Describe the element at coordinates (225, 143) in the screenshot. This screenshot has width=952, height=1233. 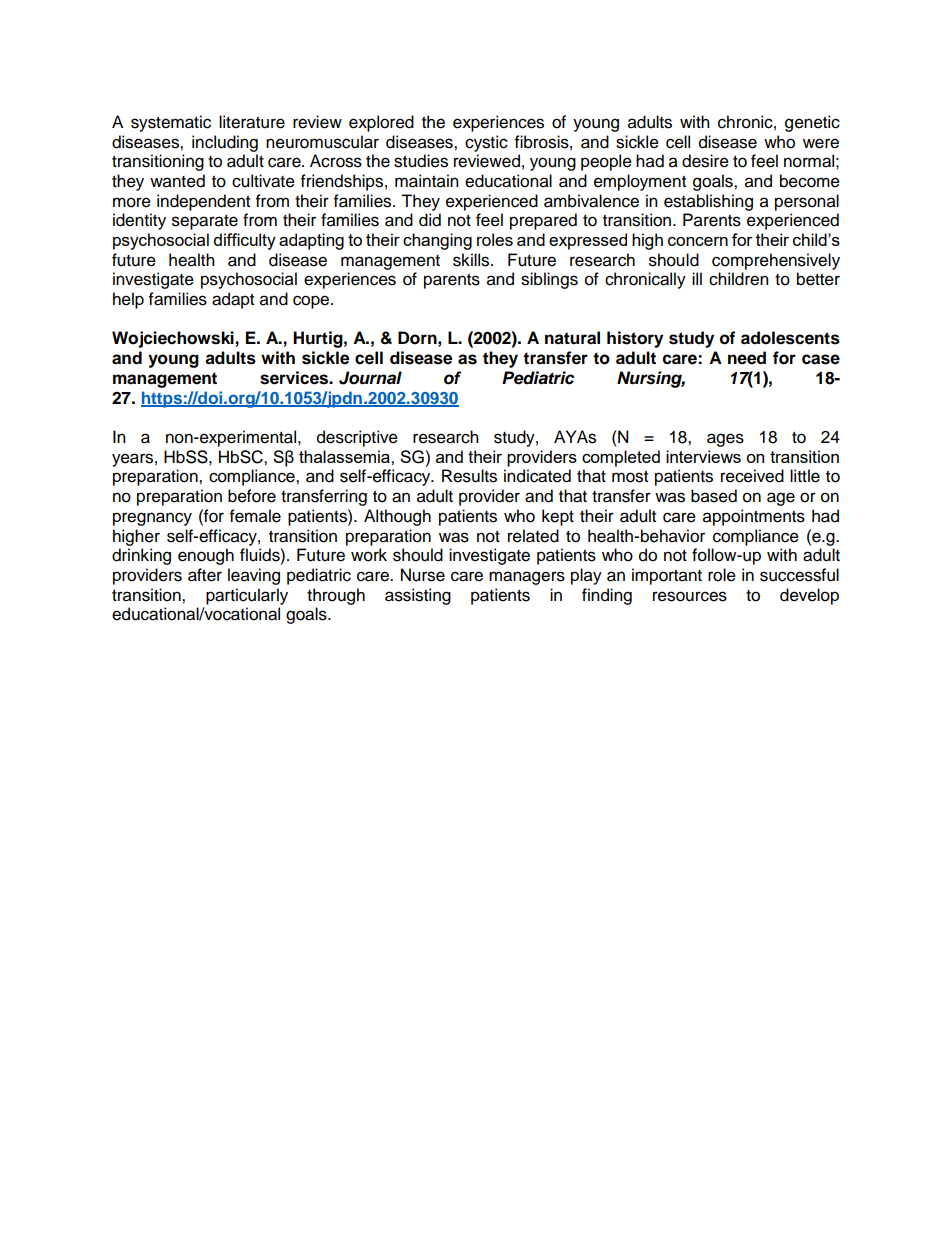
I see `including` at that location.
